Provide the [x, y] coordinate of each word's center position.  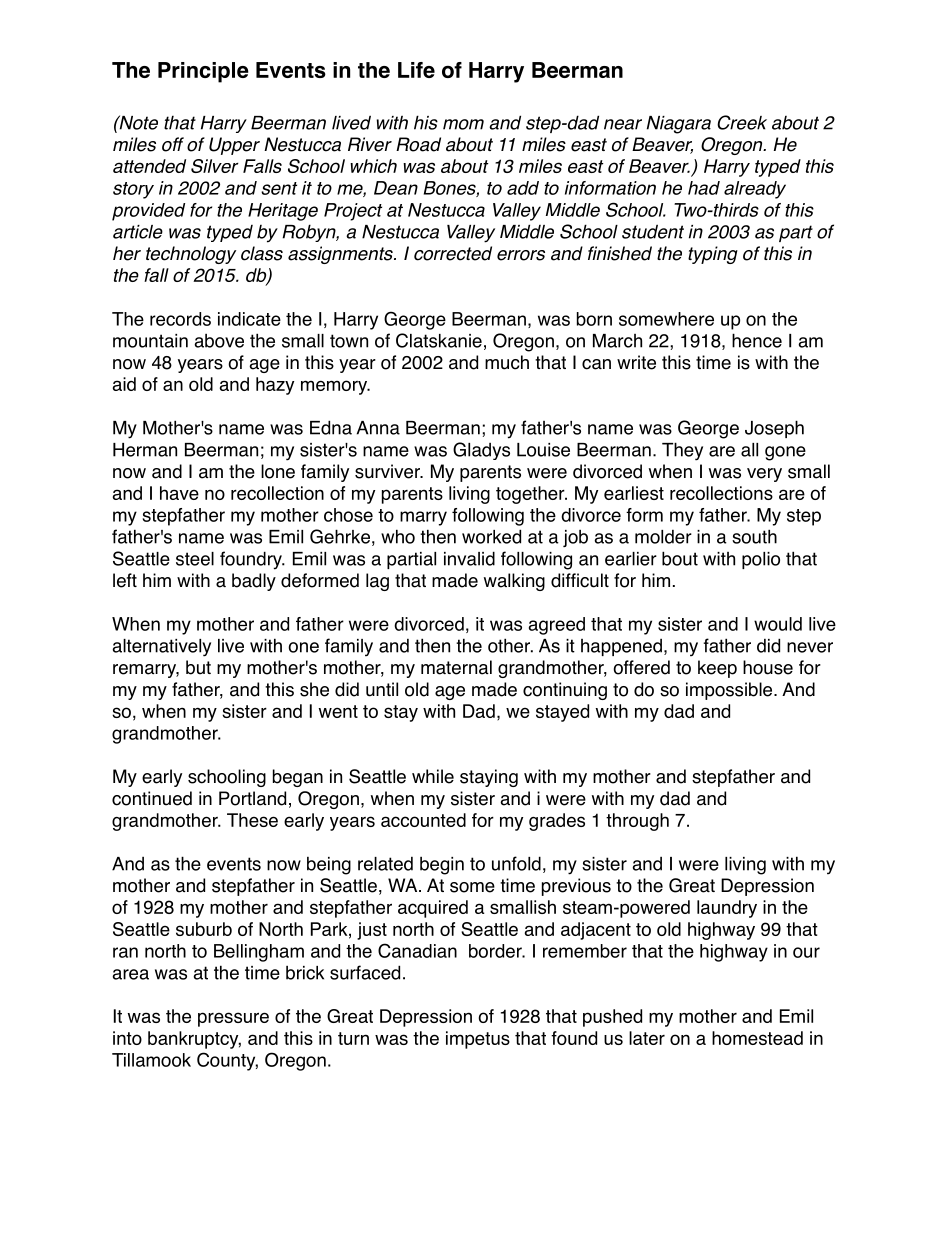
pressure [233, 1019]
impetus [478, 1040]
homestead [757, 1038]
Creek [742, 122]
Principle [203, 72]
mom [463, 124]
